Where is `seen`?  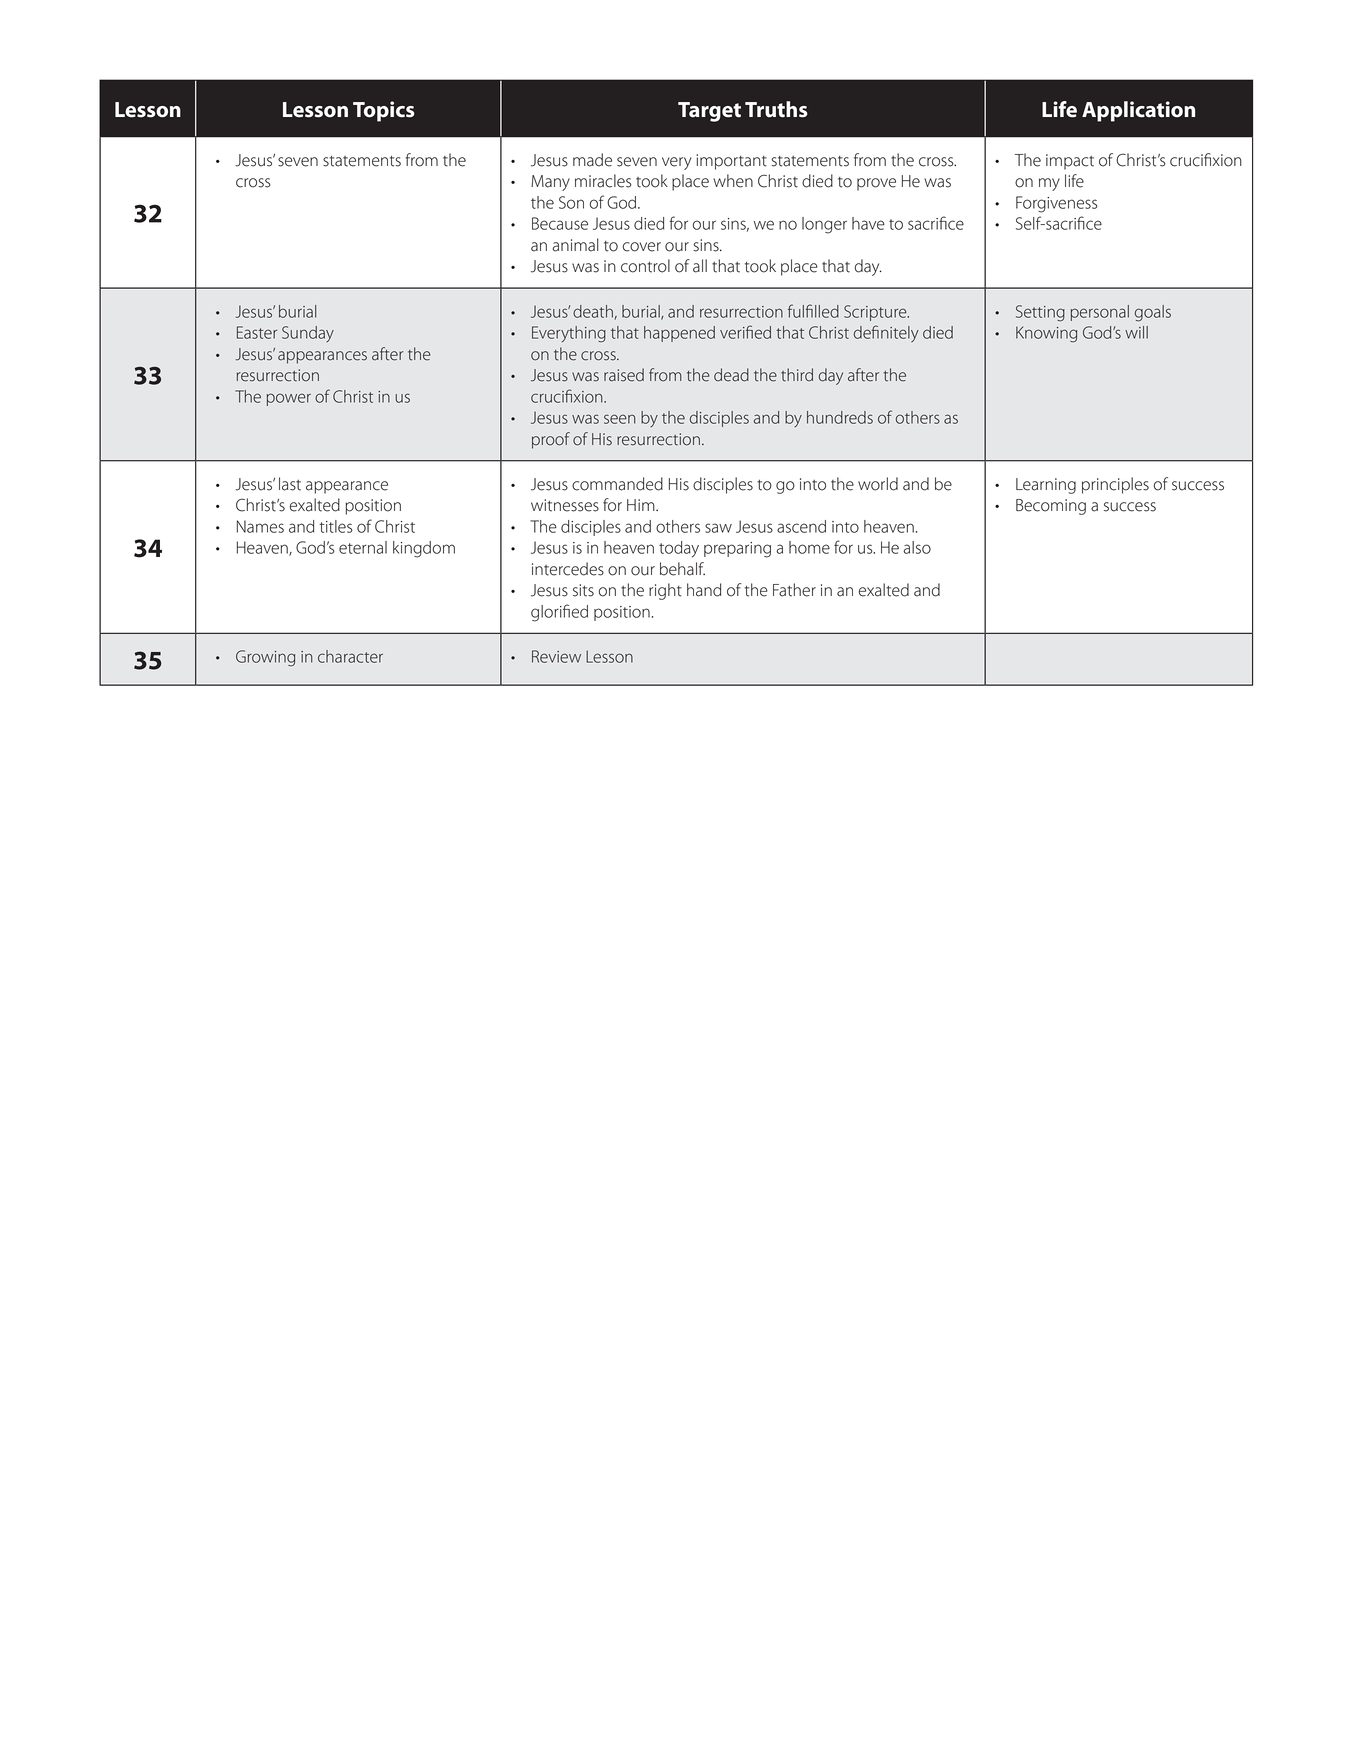 seen is located at coordinates (620, 419).
